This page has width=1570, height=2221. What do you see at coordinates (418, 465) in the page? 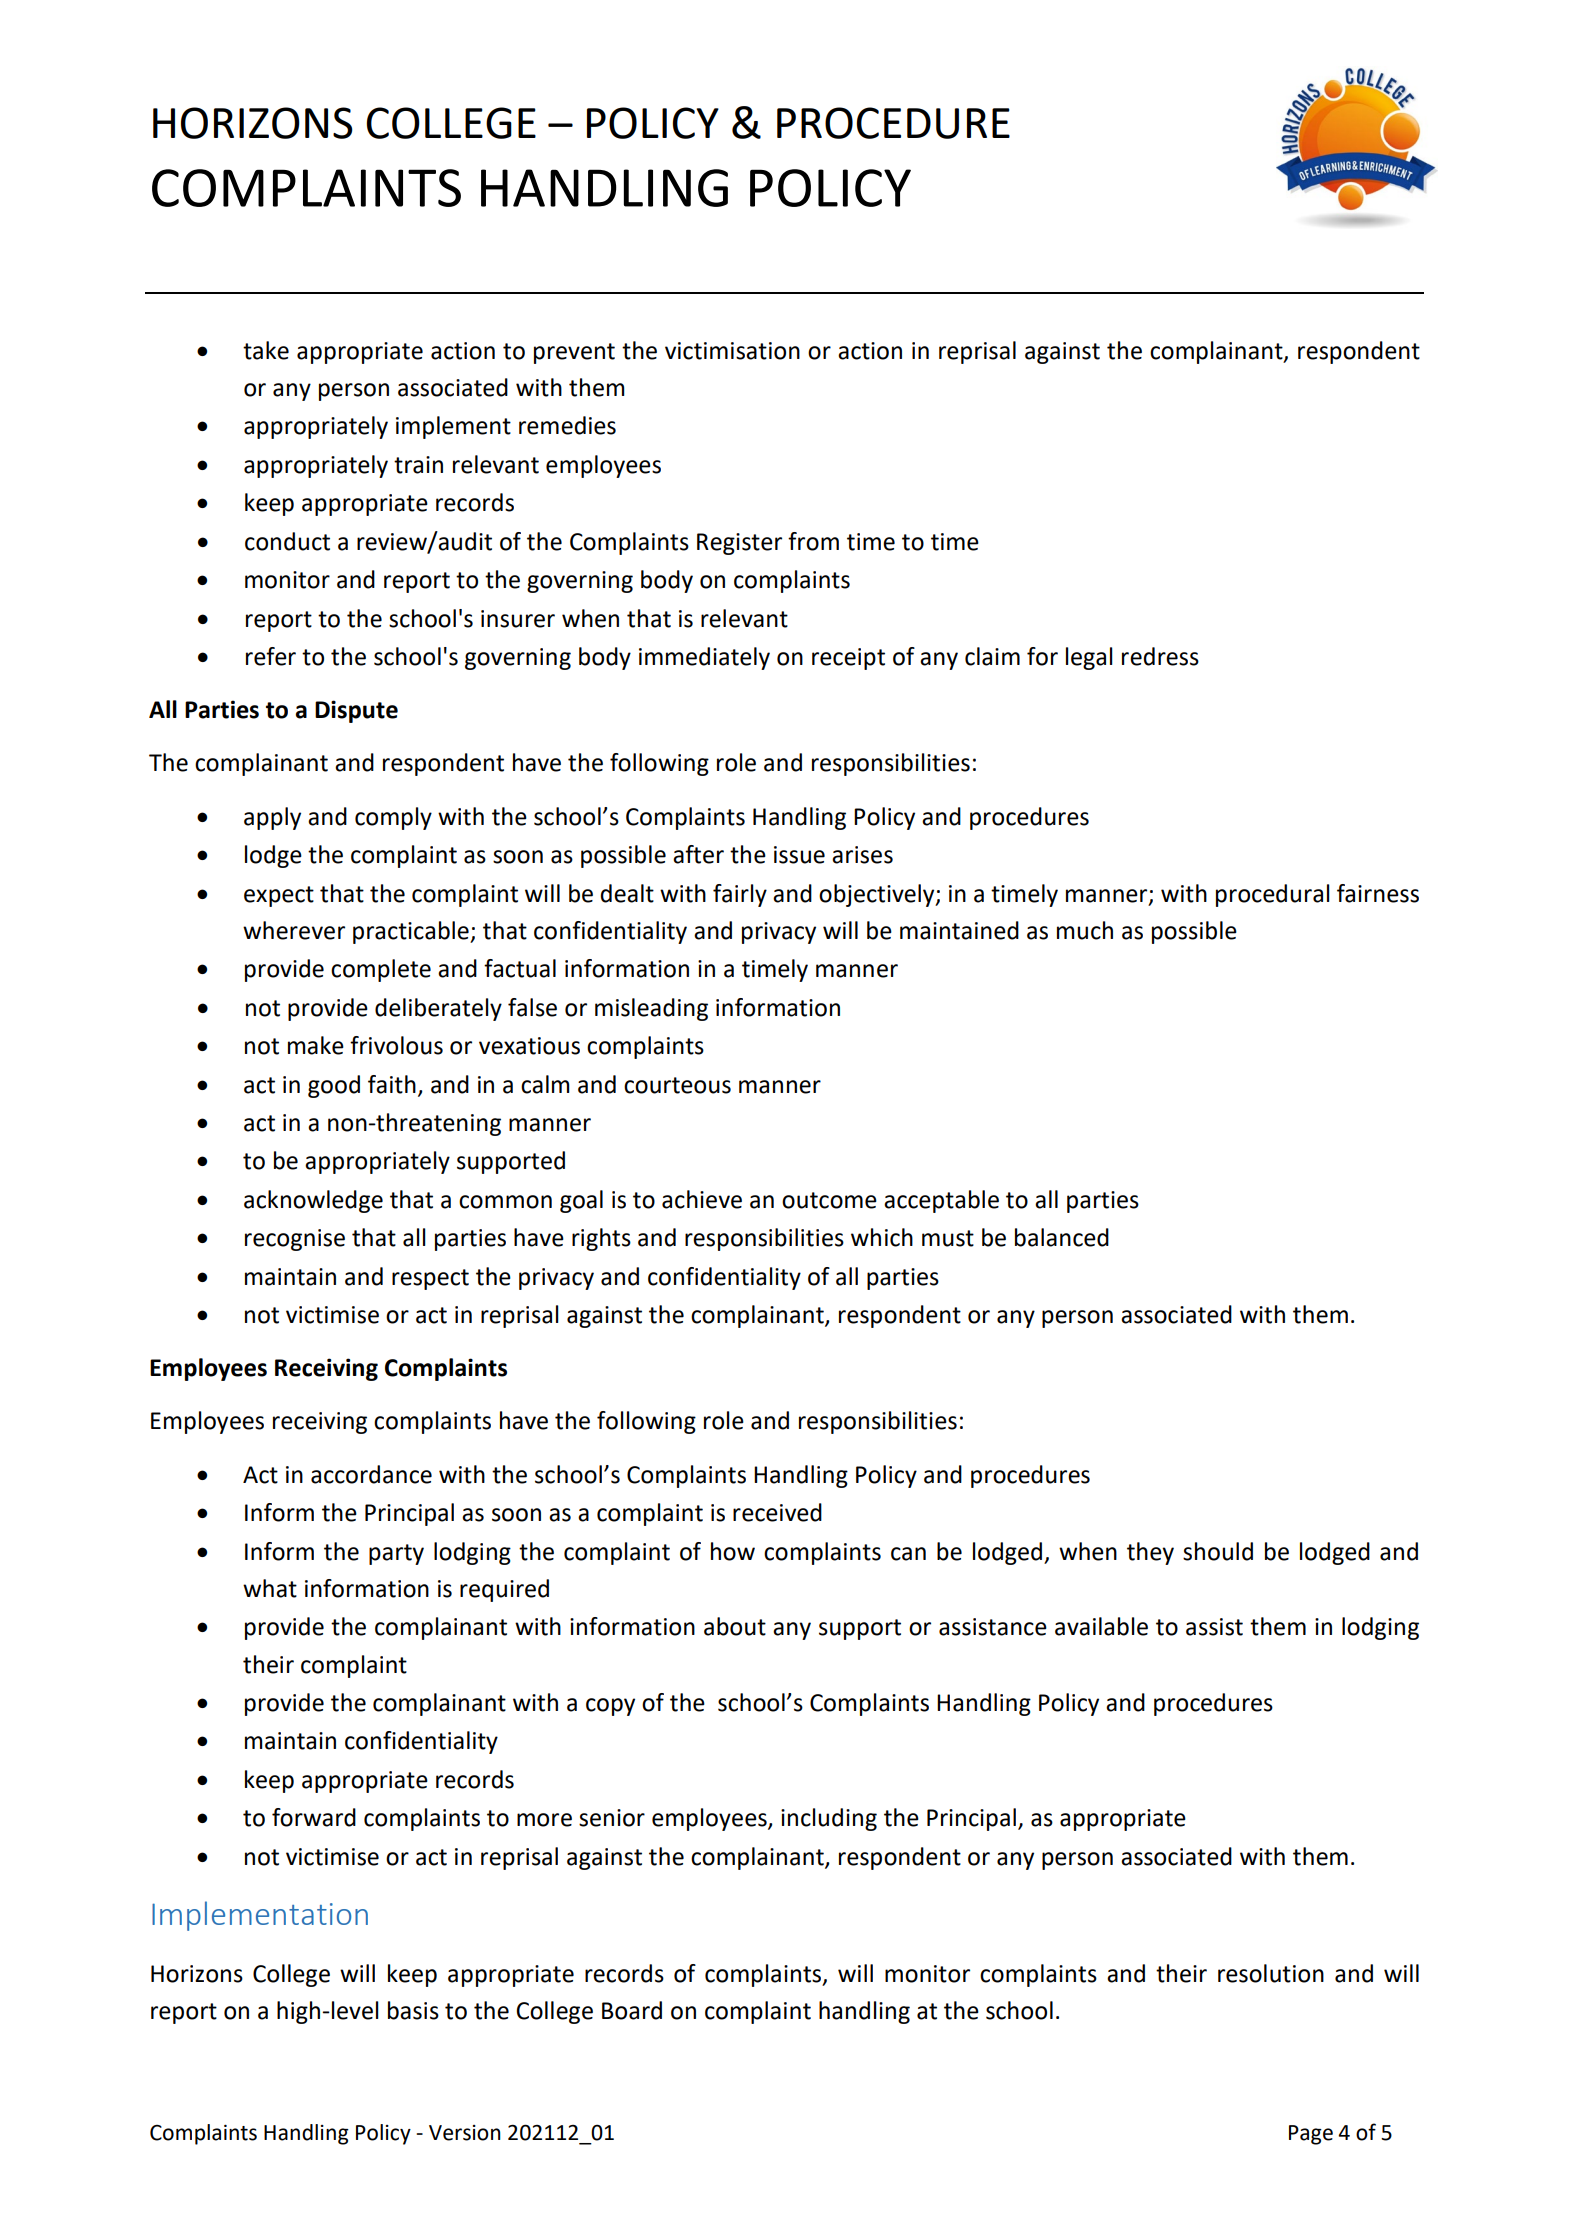
I see `train` at bounding box center [418, 465].
